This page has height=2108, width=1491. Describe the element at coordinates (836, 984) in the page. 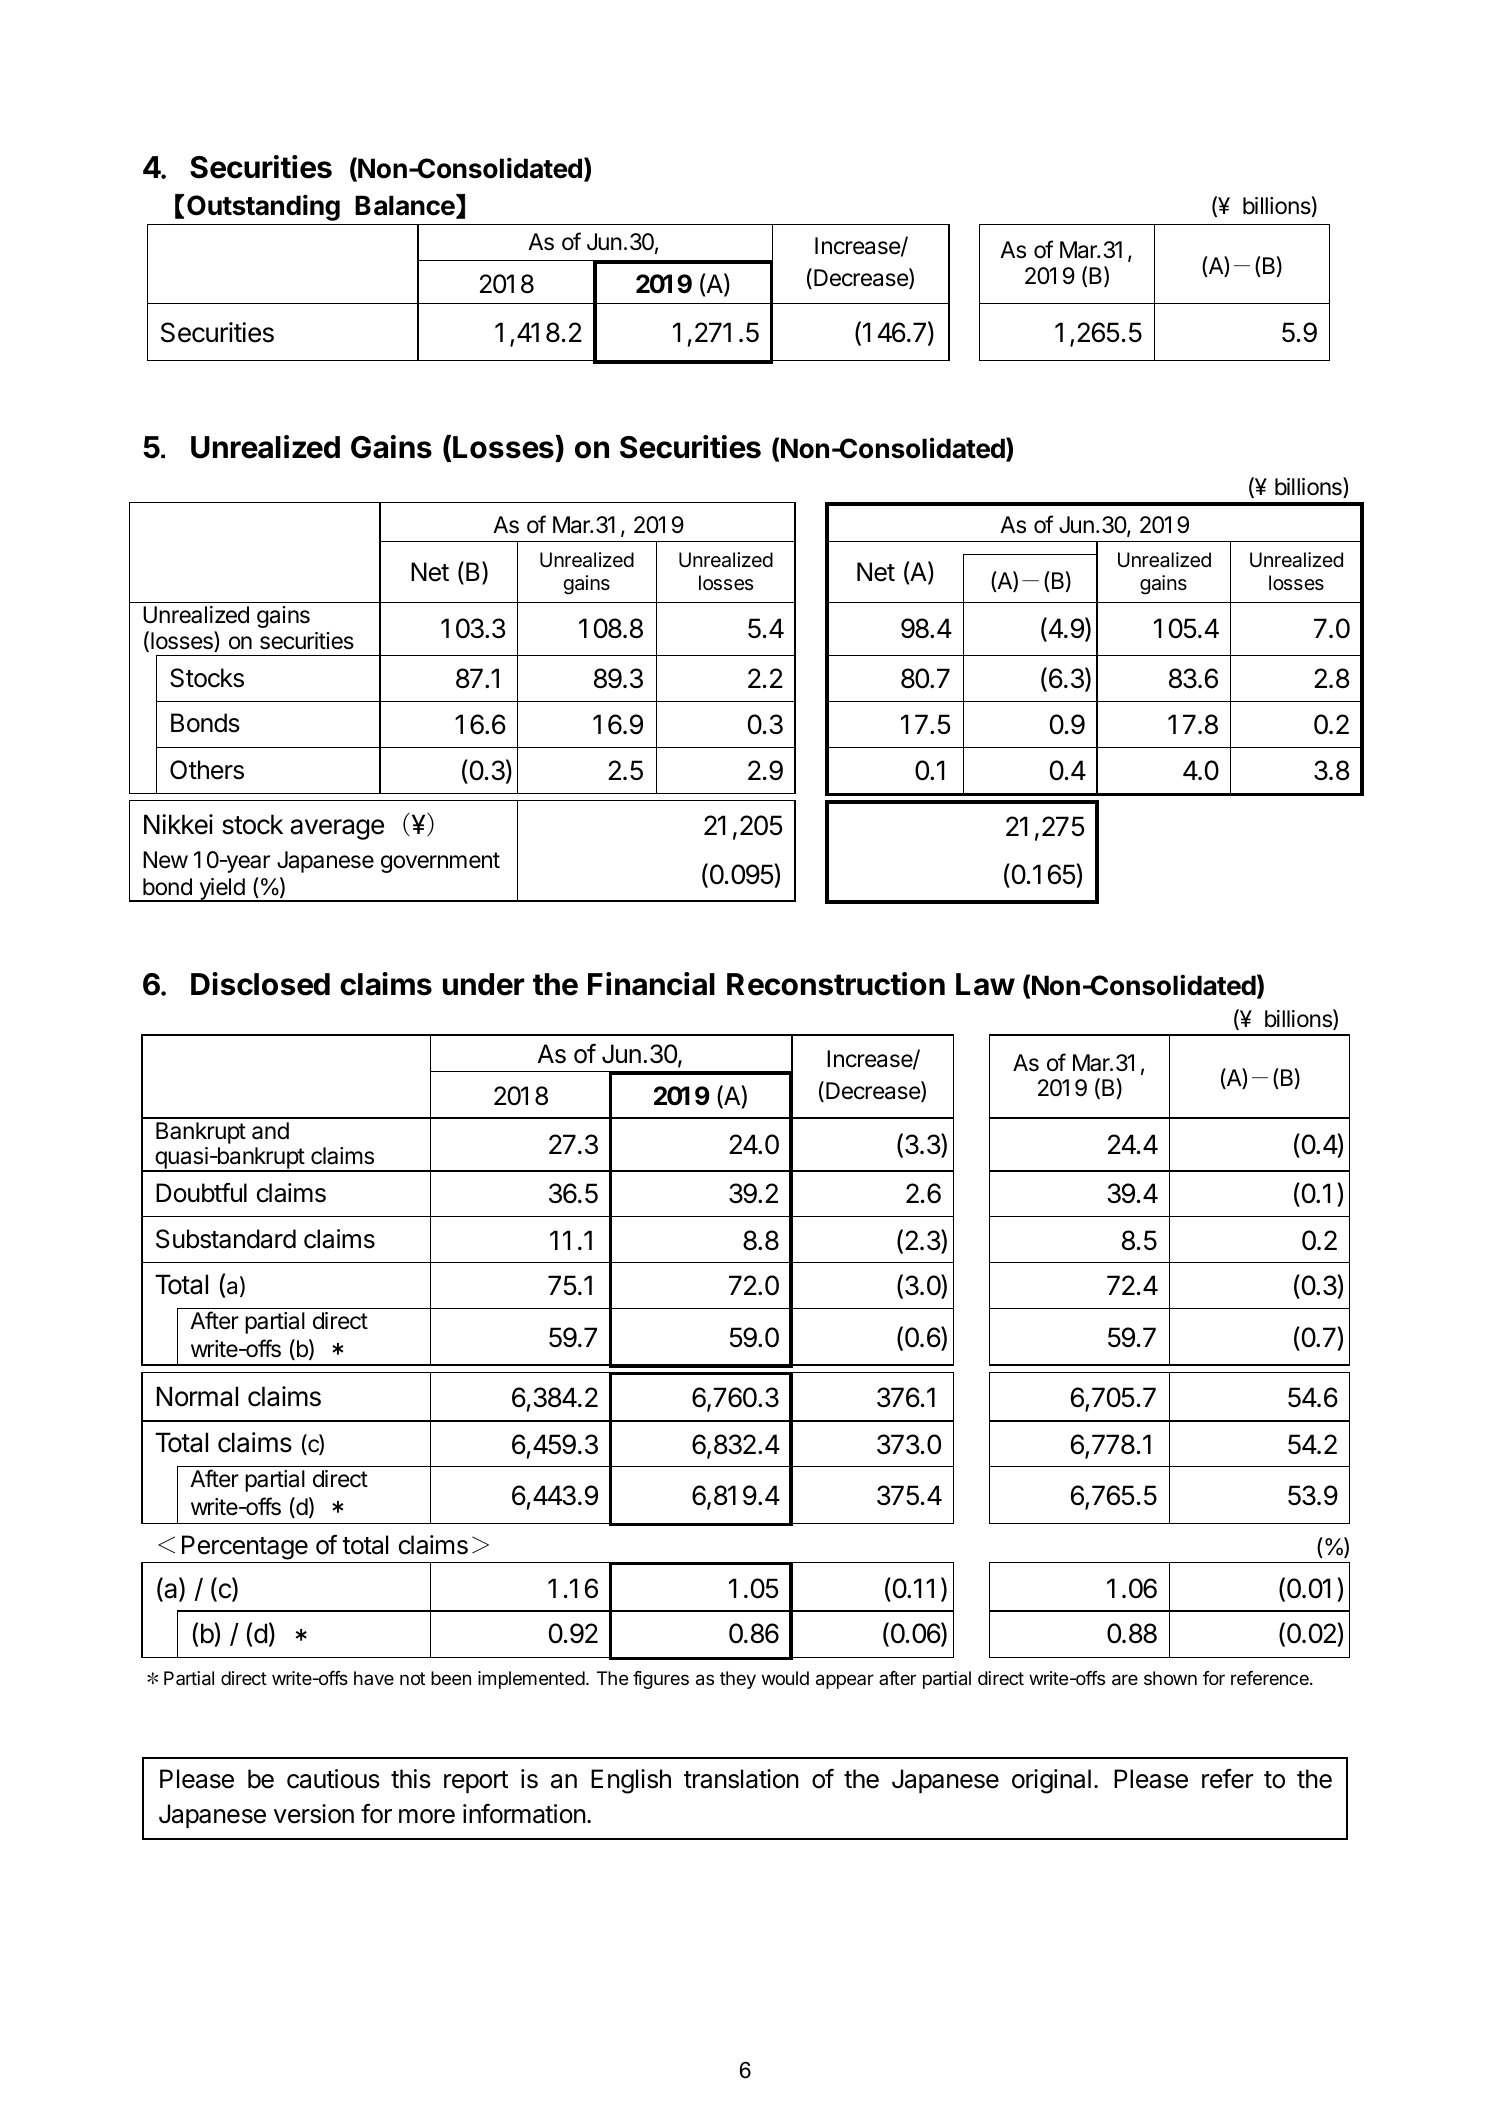

I see `Reconstruction` at that location.
